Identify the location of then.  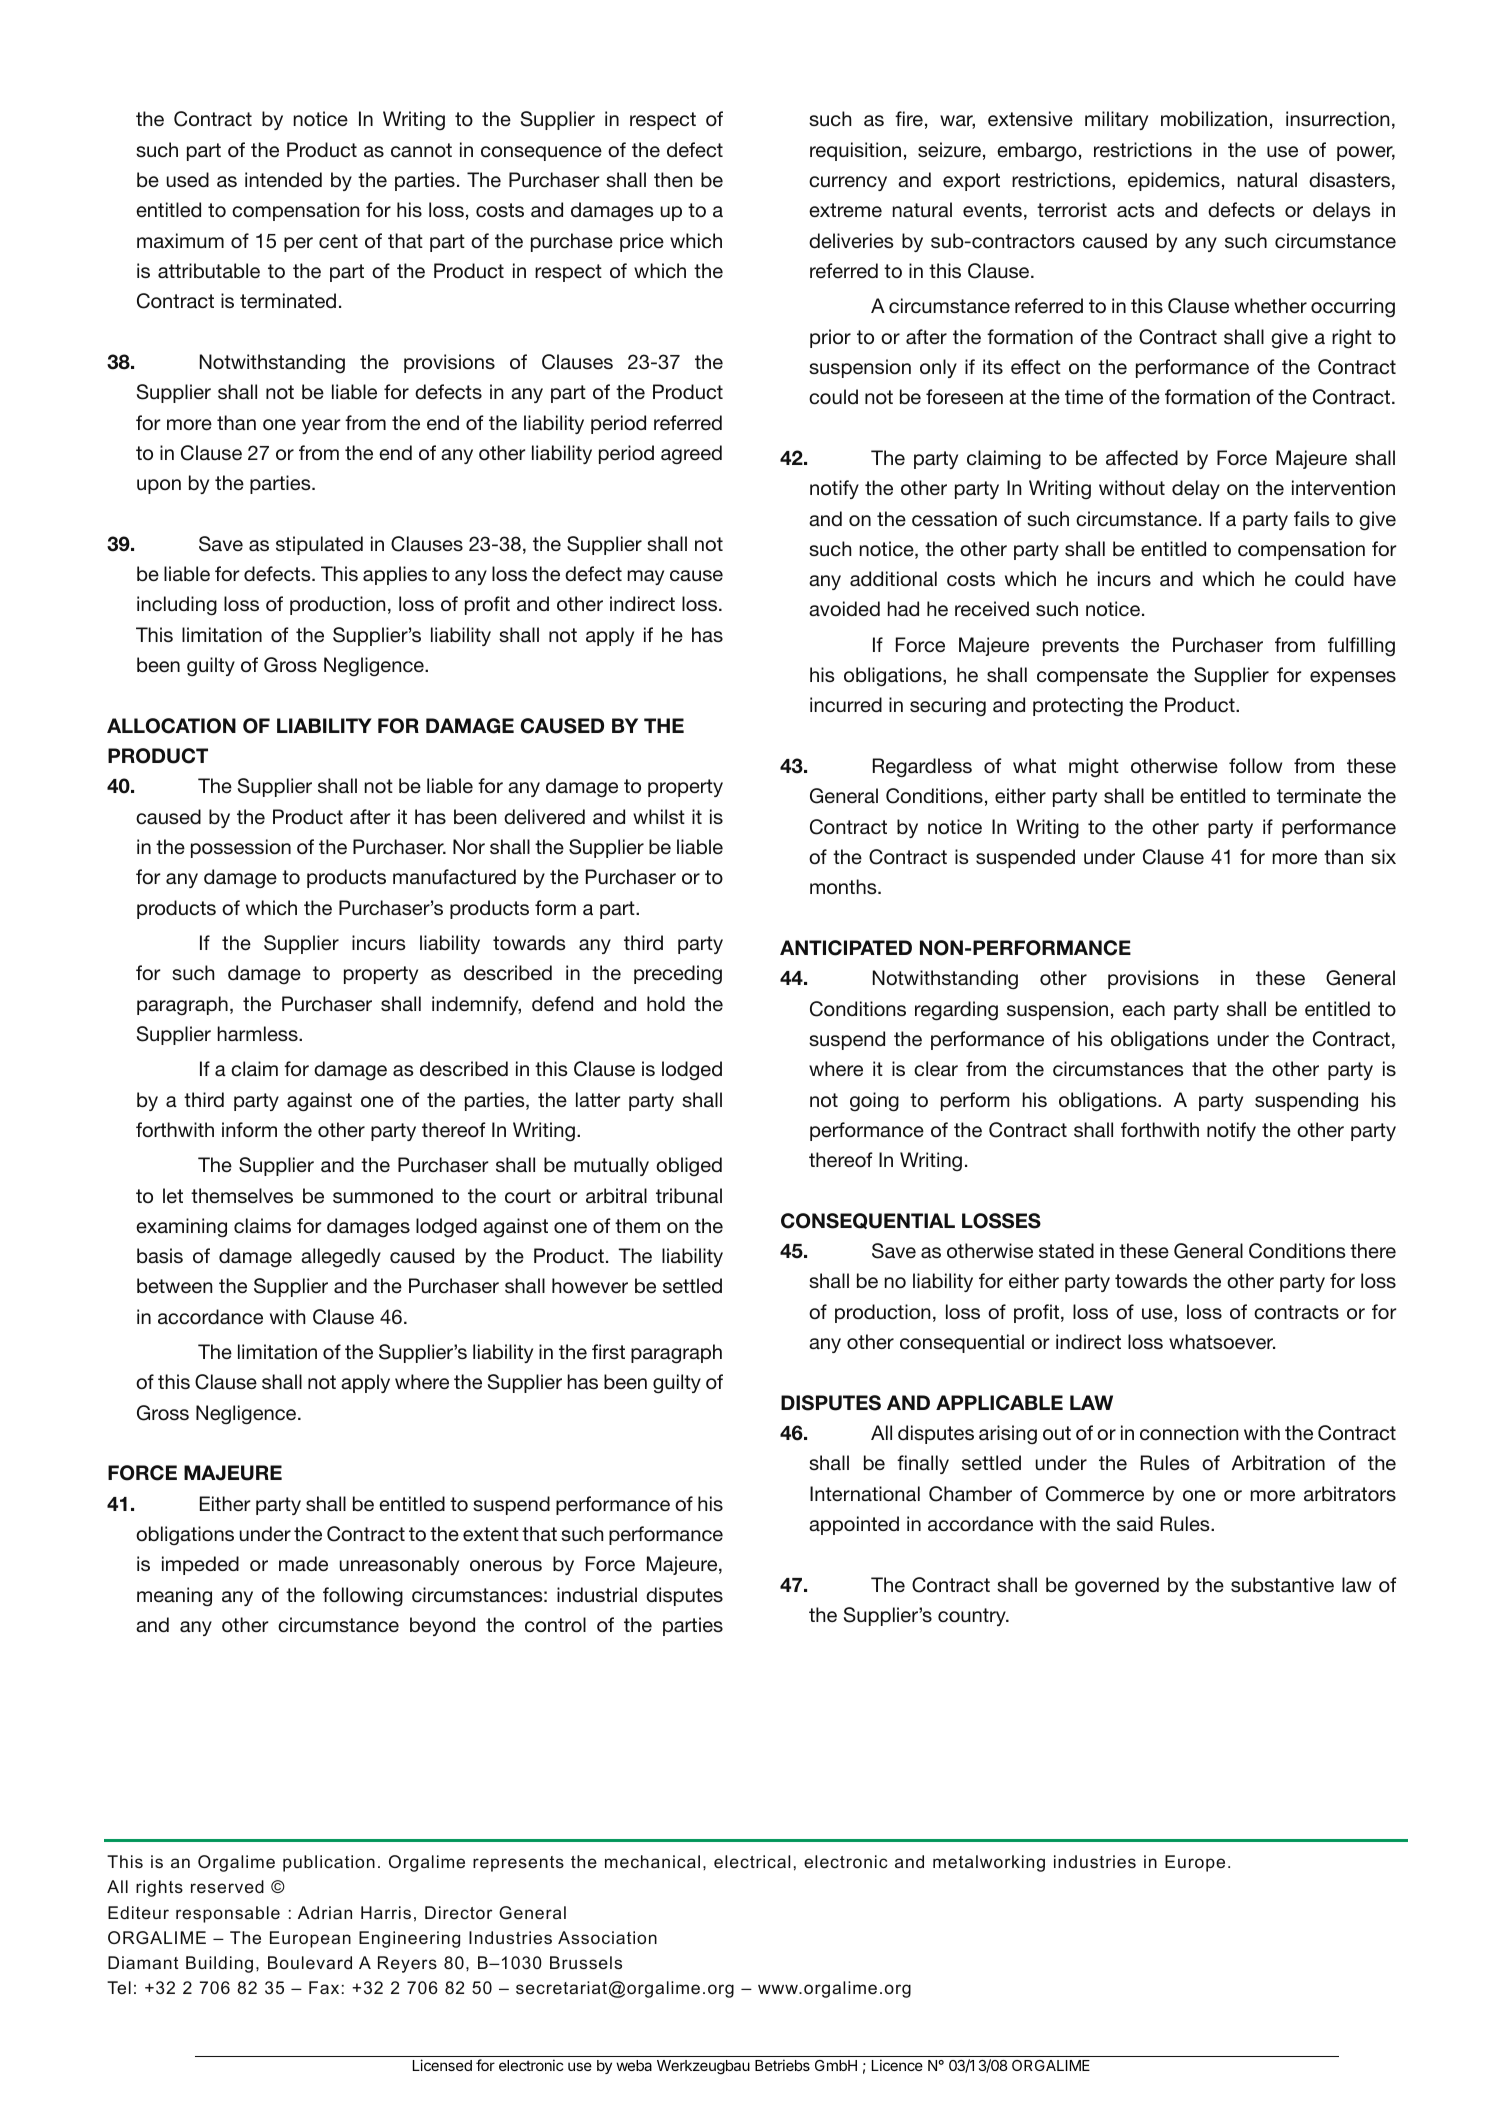
(673, 179).
